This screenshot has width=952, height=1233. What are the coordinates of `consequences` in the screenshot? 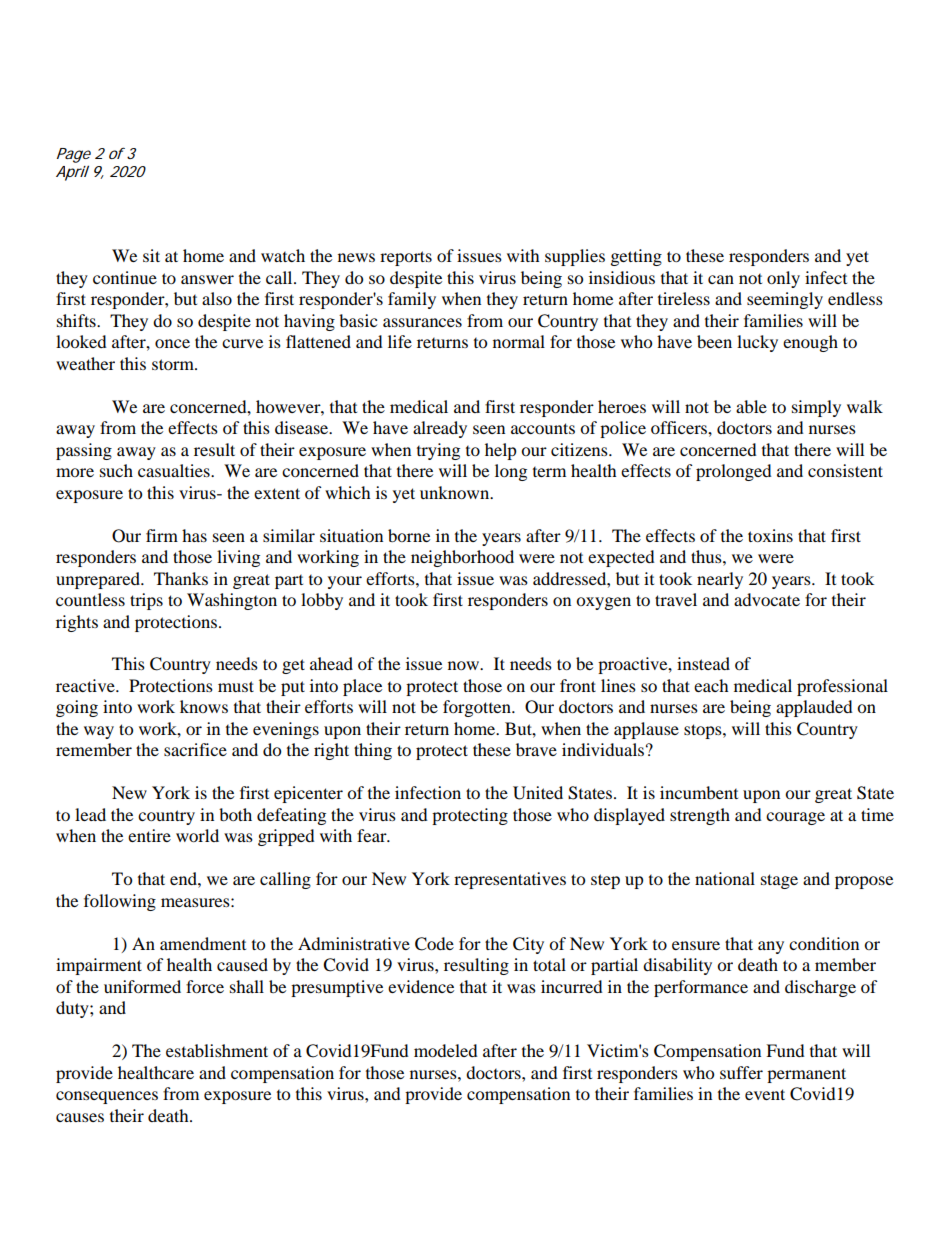 It's located at (107, 1097).
